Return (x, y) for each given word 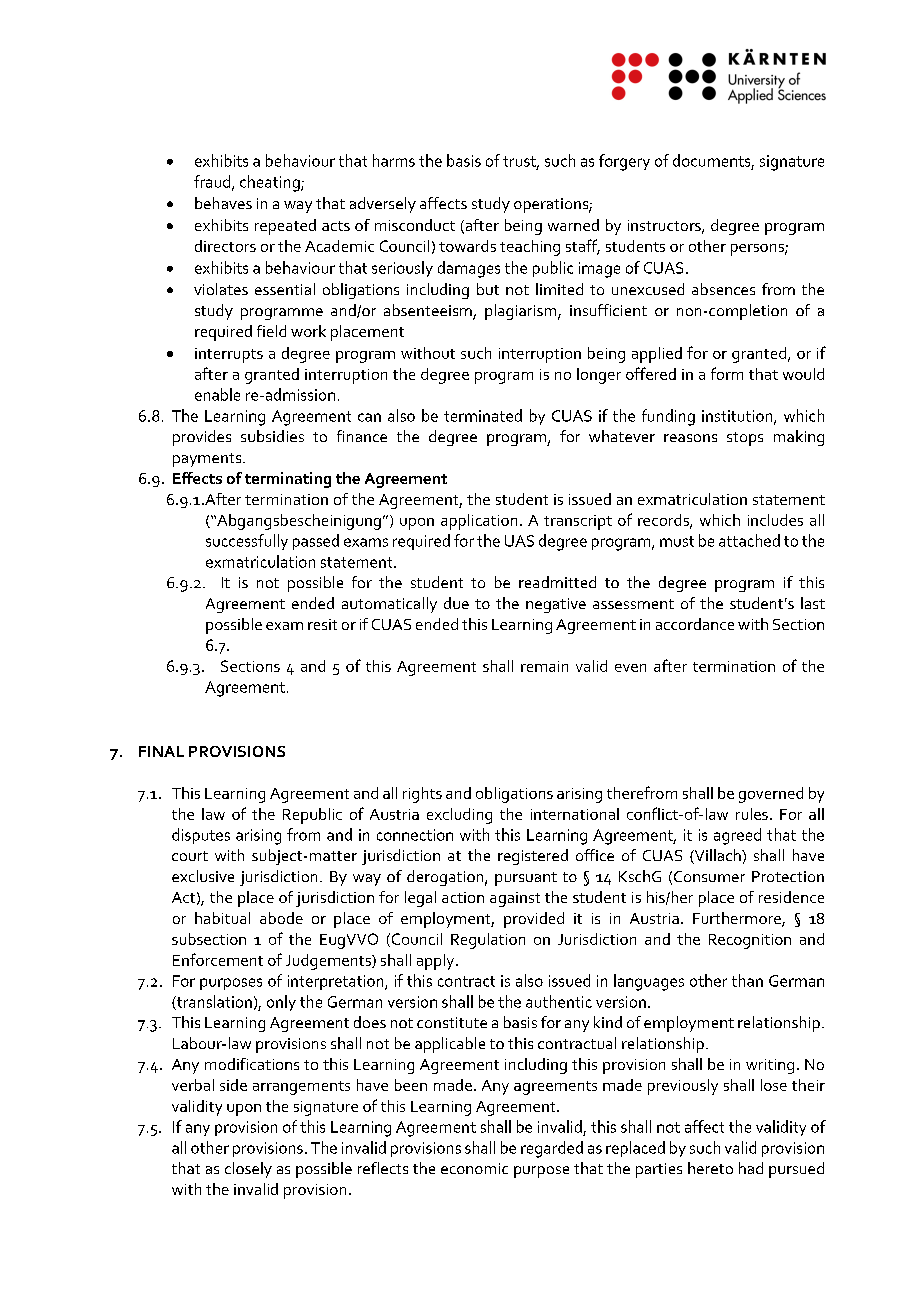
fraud (213, 182)
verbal (193, 1085)
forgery (624, 162)
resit (322, 624)
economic (474, 1168)
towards (467, 246)
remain (544, 666)
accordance (695, 624)
